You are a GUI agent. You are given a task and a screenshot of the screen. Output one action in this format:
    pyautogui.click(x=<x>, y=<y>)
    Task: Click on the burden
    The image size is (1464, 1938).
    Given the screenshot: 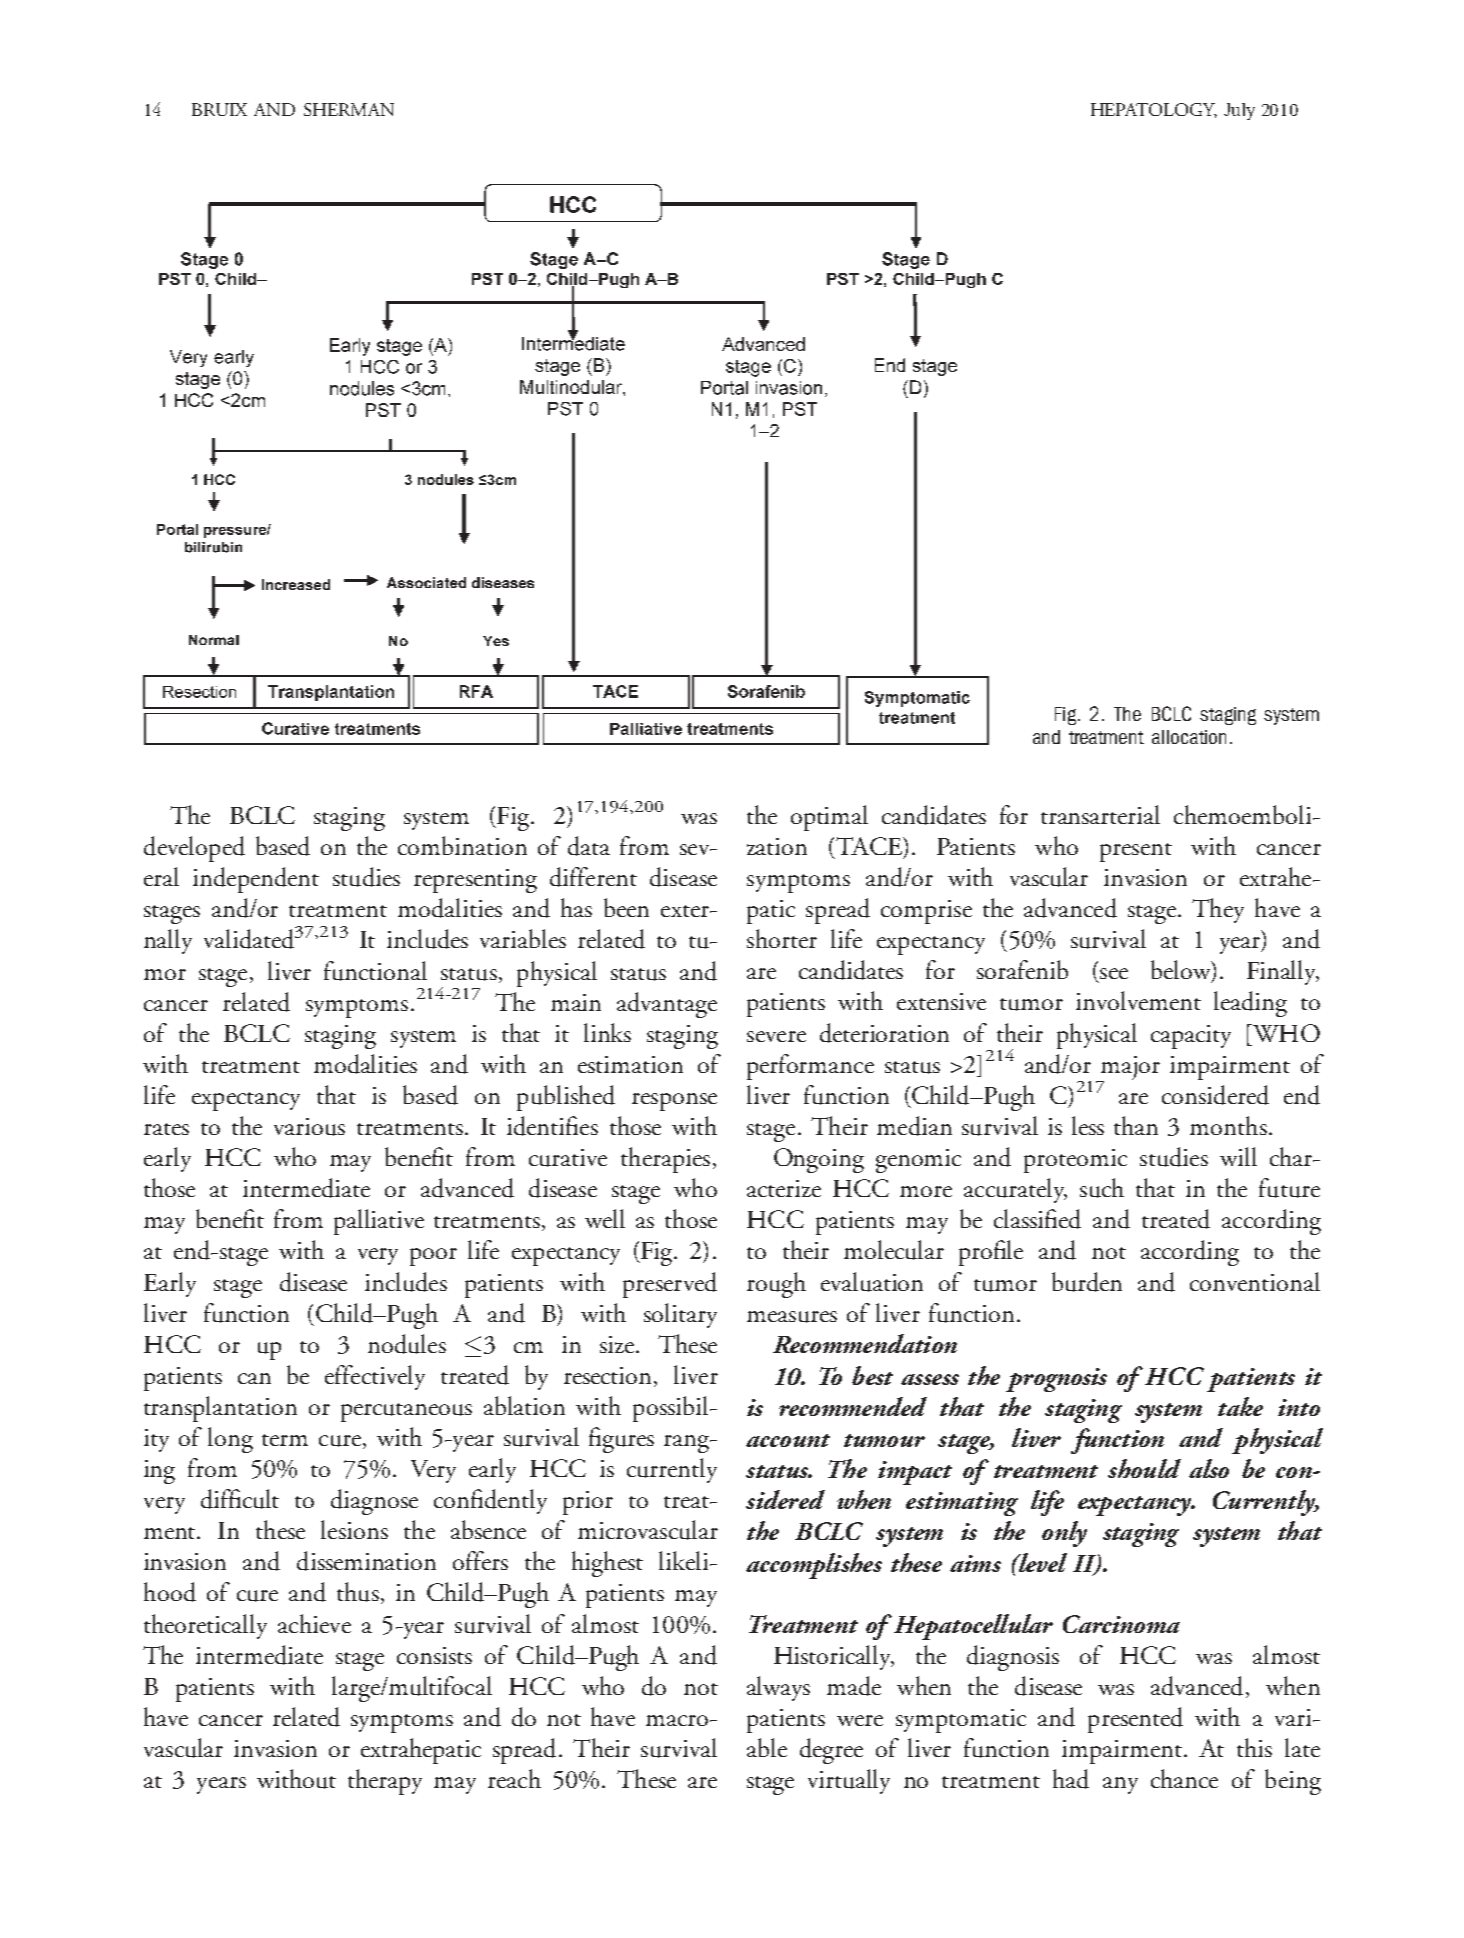 What is the action you would take?
    pyautogui.click(x=1087, y=1282)
